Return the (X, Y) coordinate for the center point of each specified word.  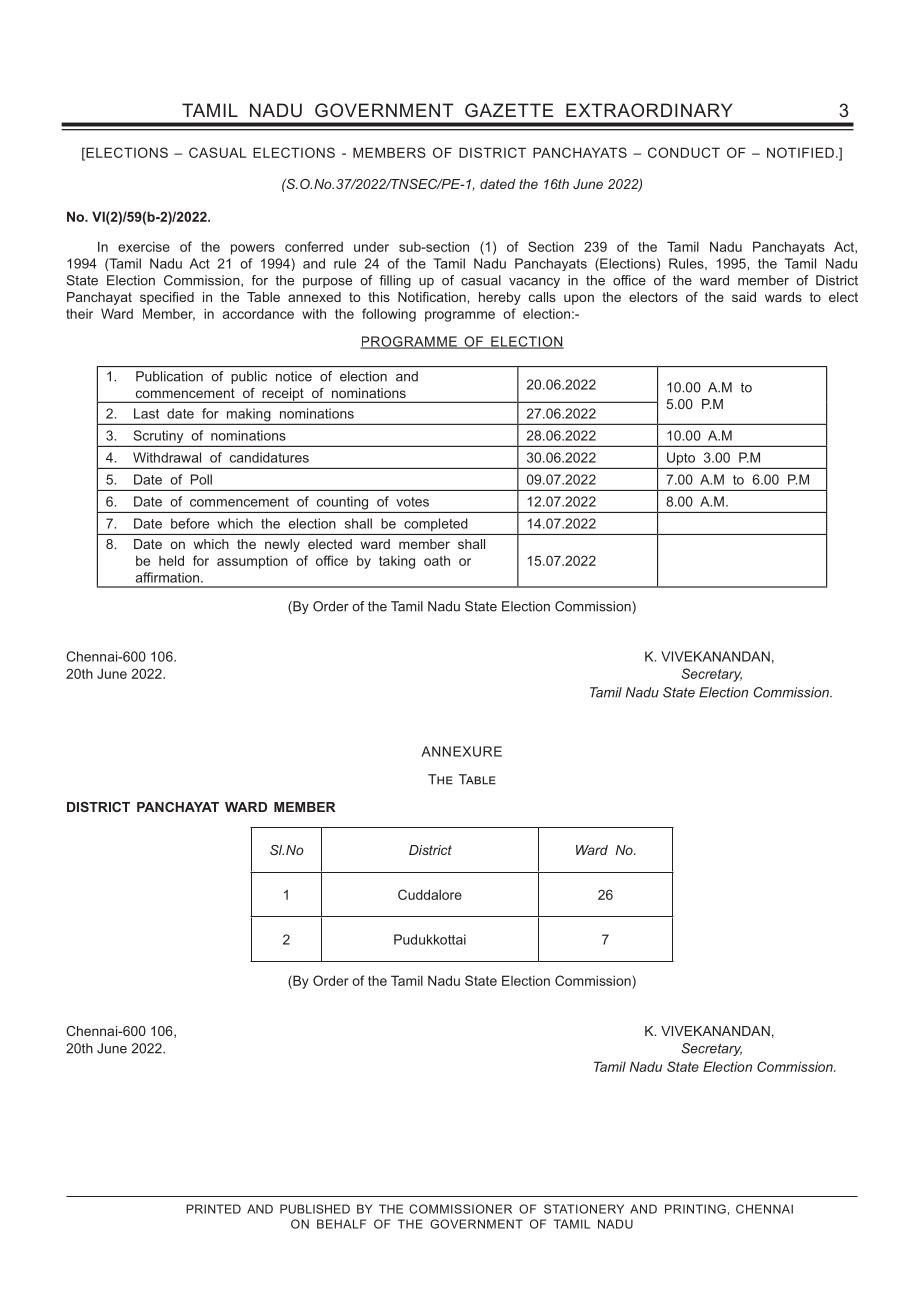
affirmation (169, 577)
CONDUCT (684, 152)
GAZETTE (509, 110)
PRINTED (213, 1209)
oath (437, 560)
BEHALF (341, 1224)
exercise (144, 246)
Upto (681, 459)
